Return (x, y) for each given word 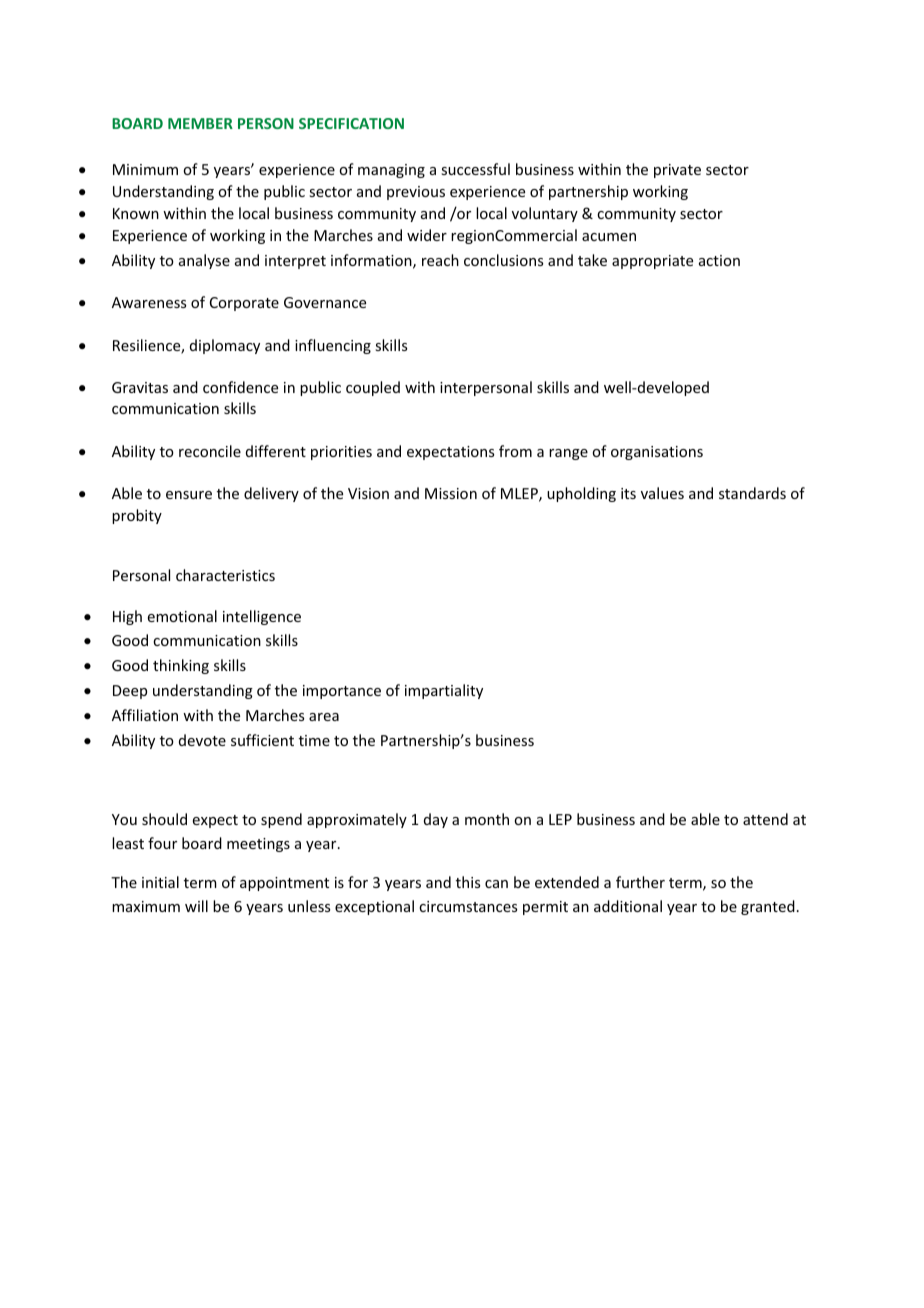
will (196, 906)
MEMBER (200, 123)
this (468, 882)
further (640, 882)
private (677, 171)
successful (475, 169)
